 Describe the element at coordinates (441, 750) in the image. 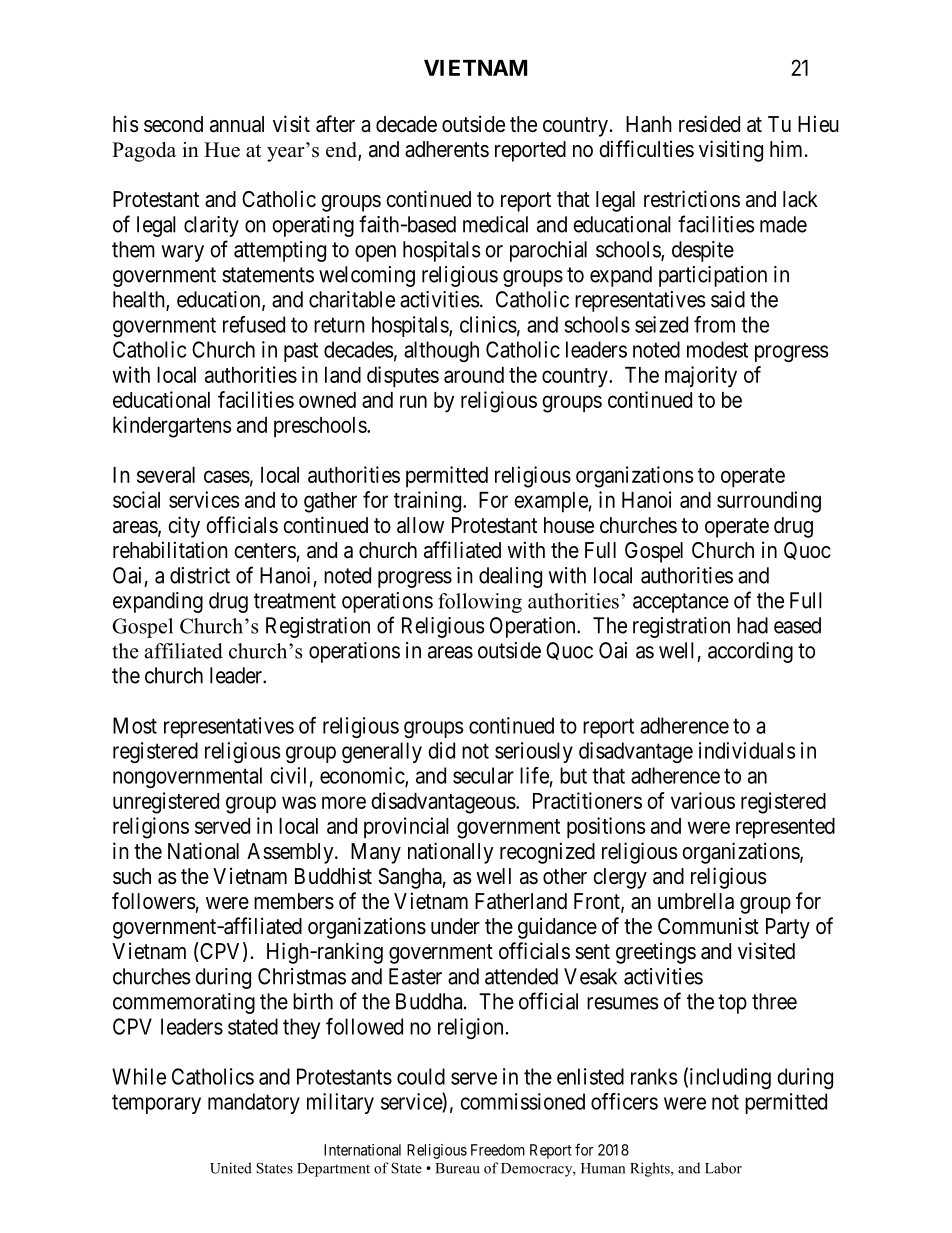

I see `did` at that location.
